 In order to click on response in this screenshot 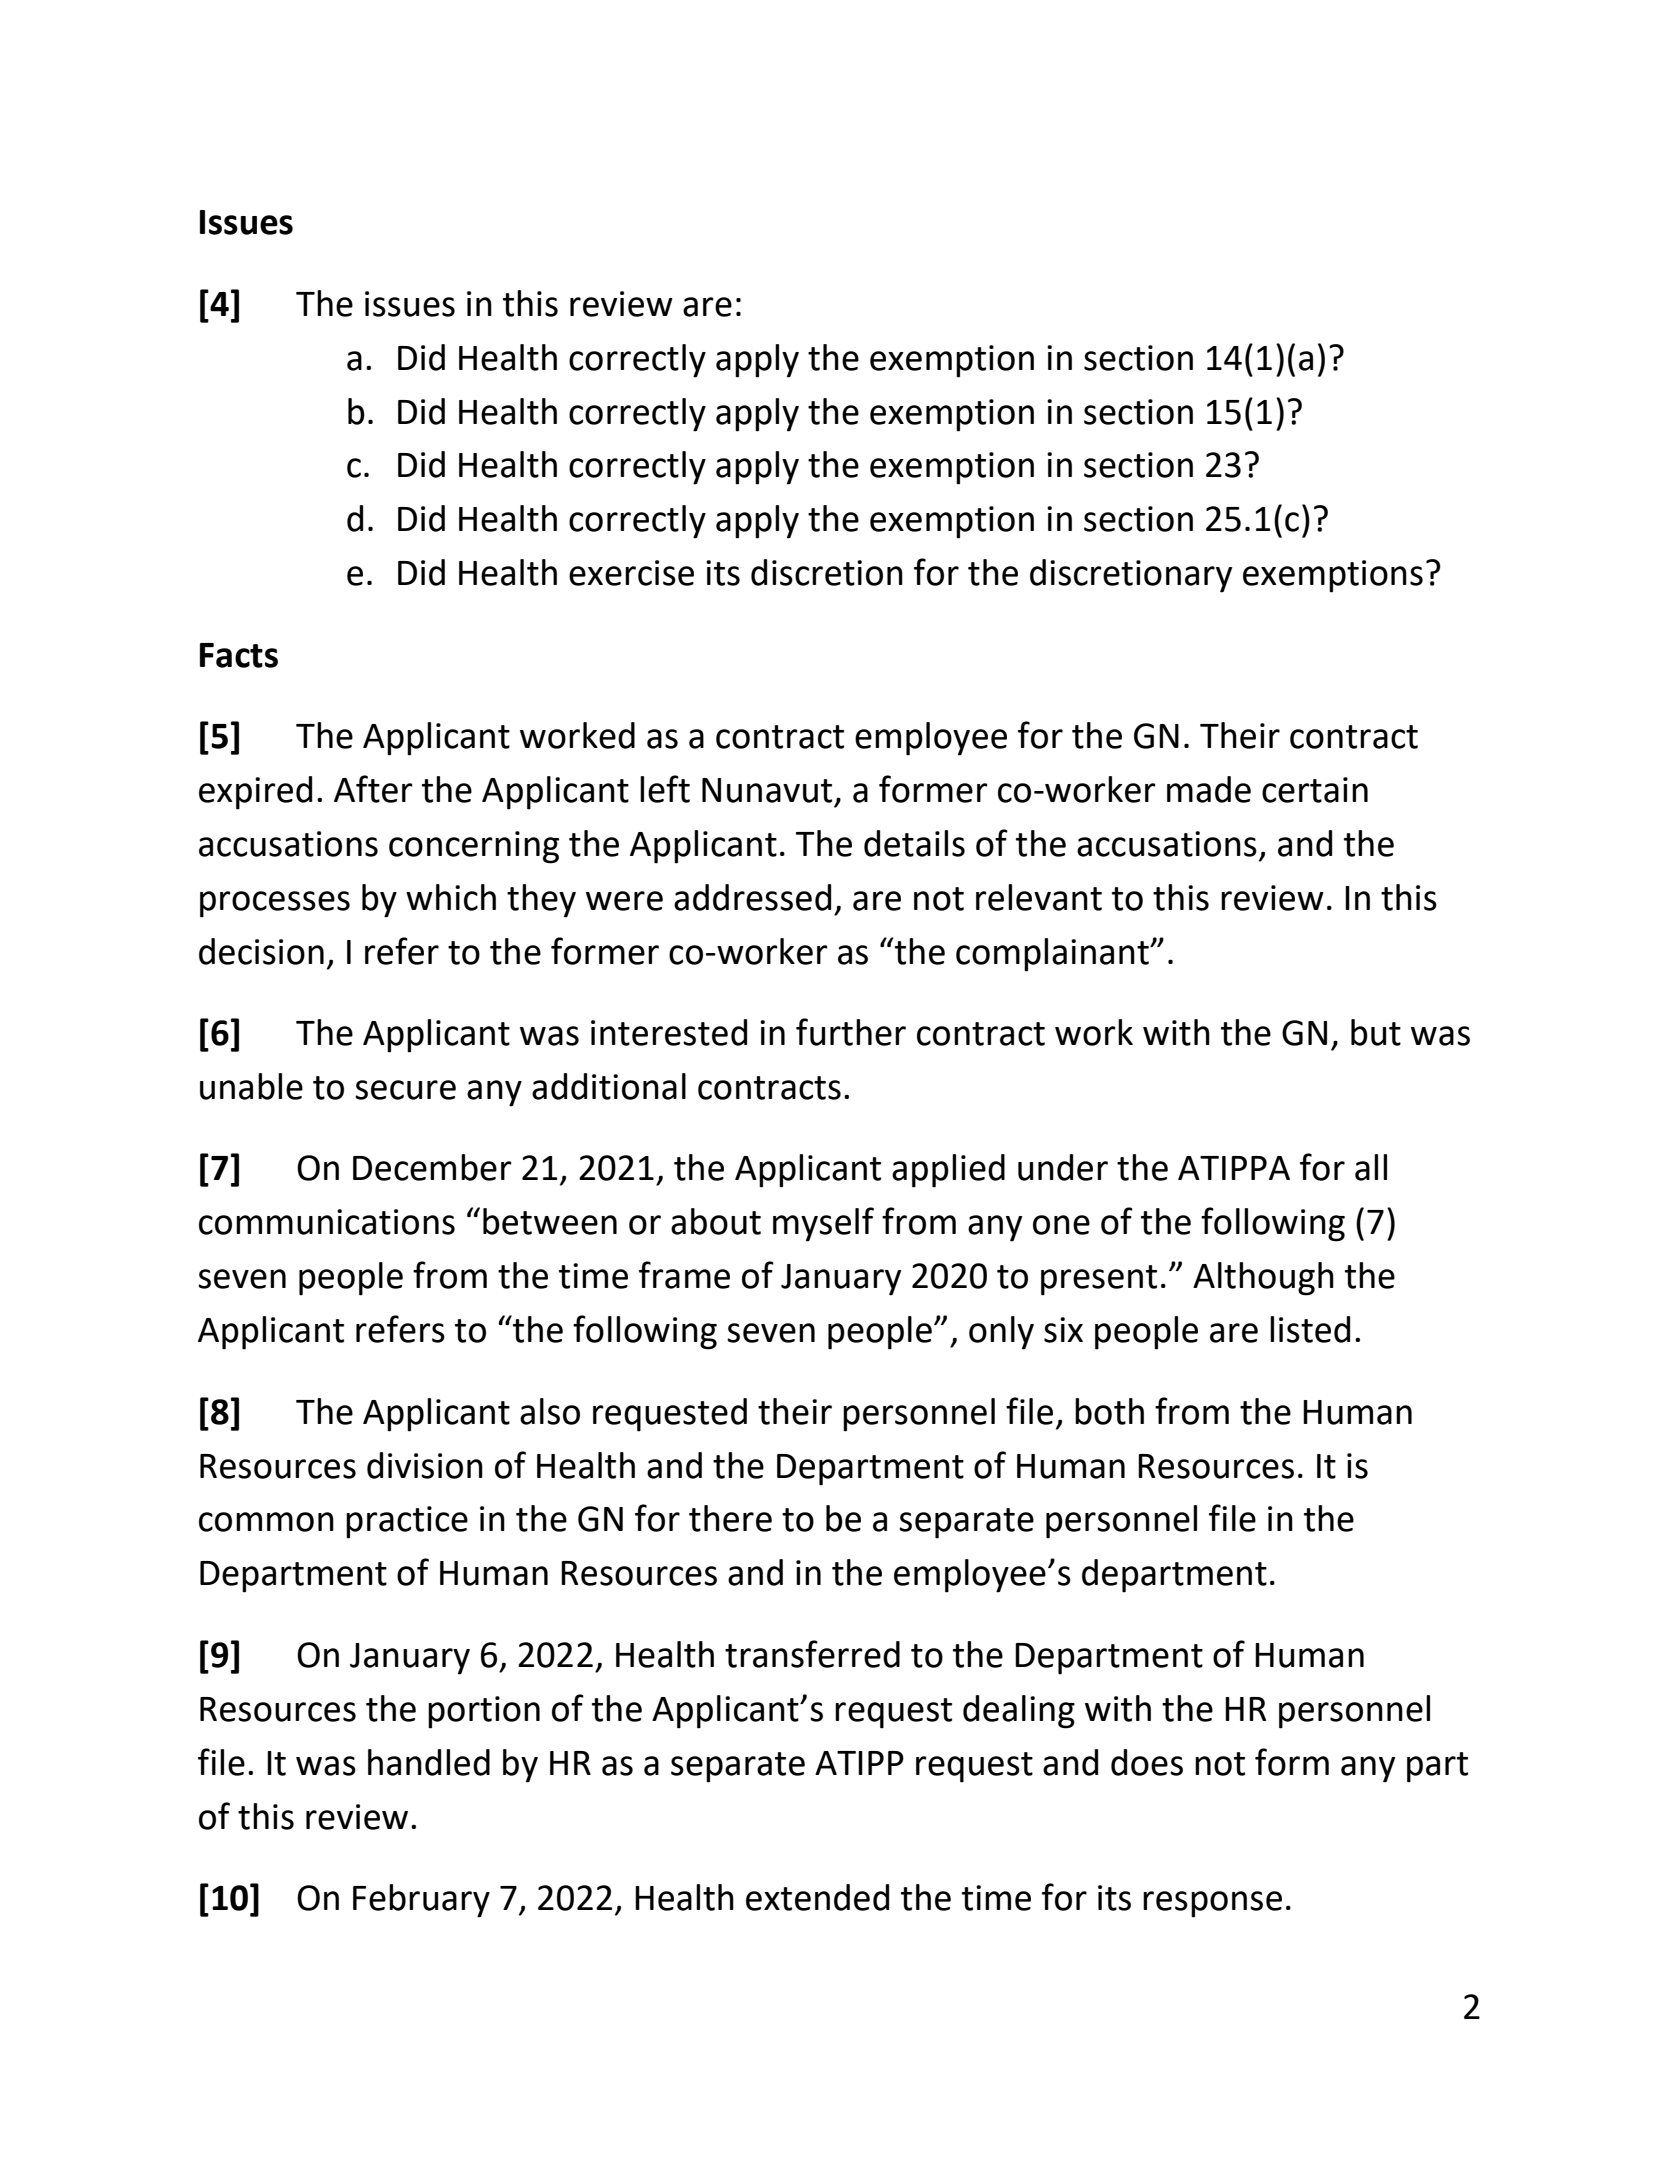, I will do `click(1212, 1904)`.
